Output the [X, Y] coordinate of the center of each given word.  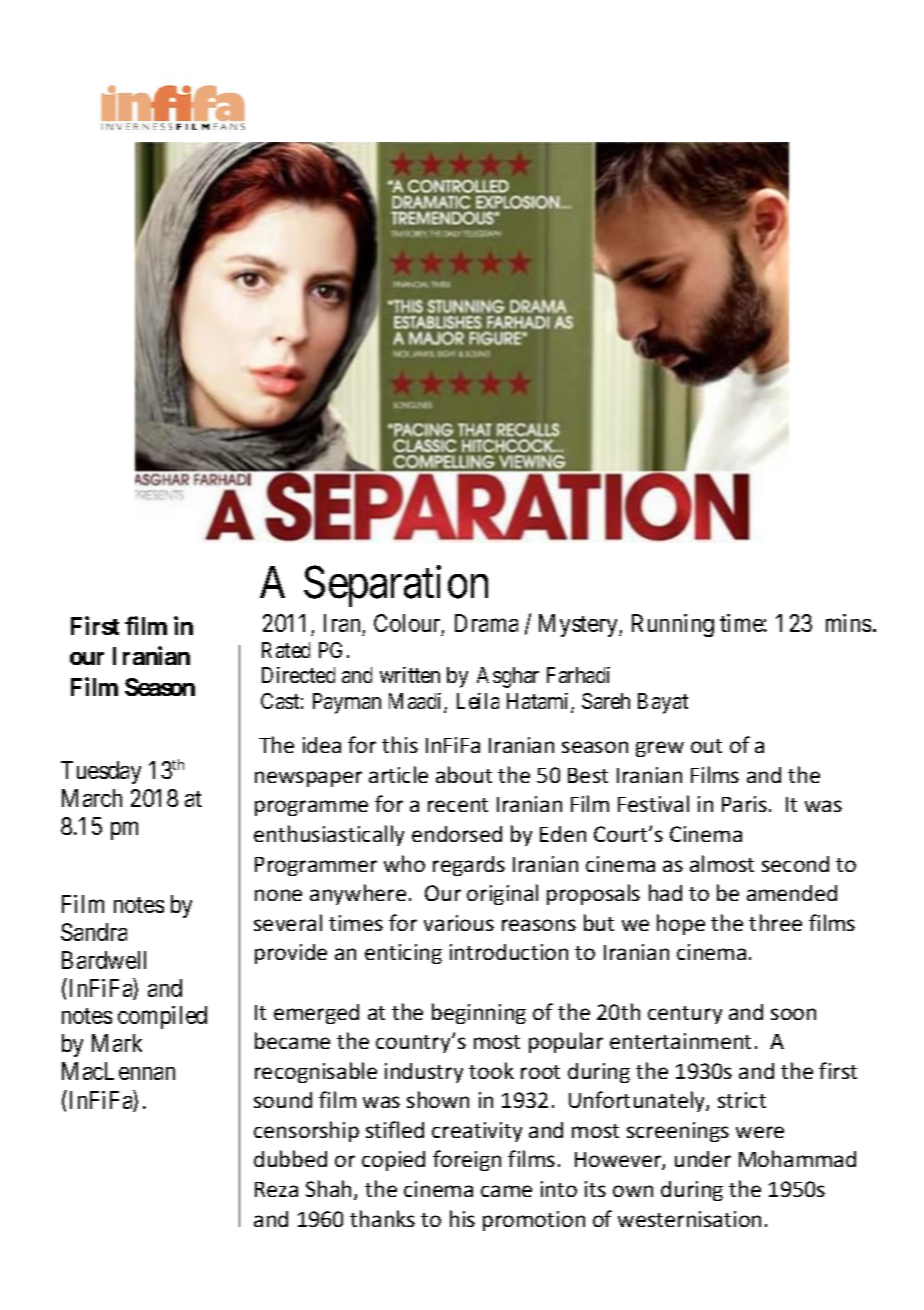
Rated [286, 650]
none [278, 895]
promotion [534, 1221]
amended [792, 893]
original [502, 894]
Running [673, 625]
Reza [276, 1189]
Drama [486, 623]
